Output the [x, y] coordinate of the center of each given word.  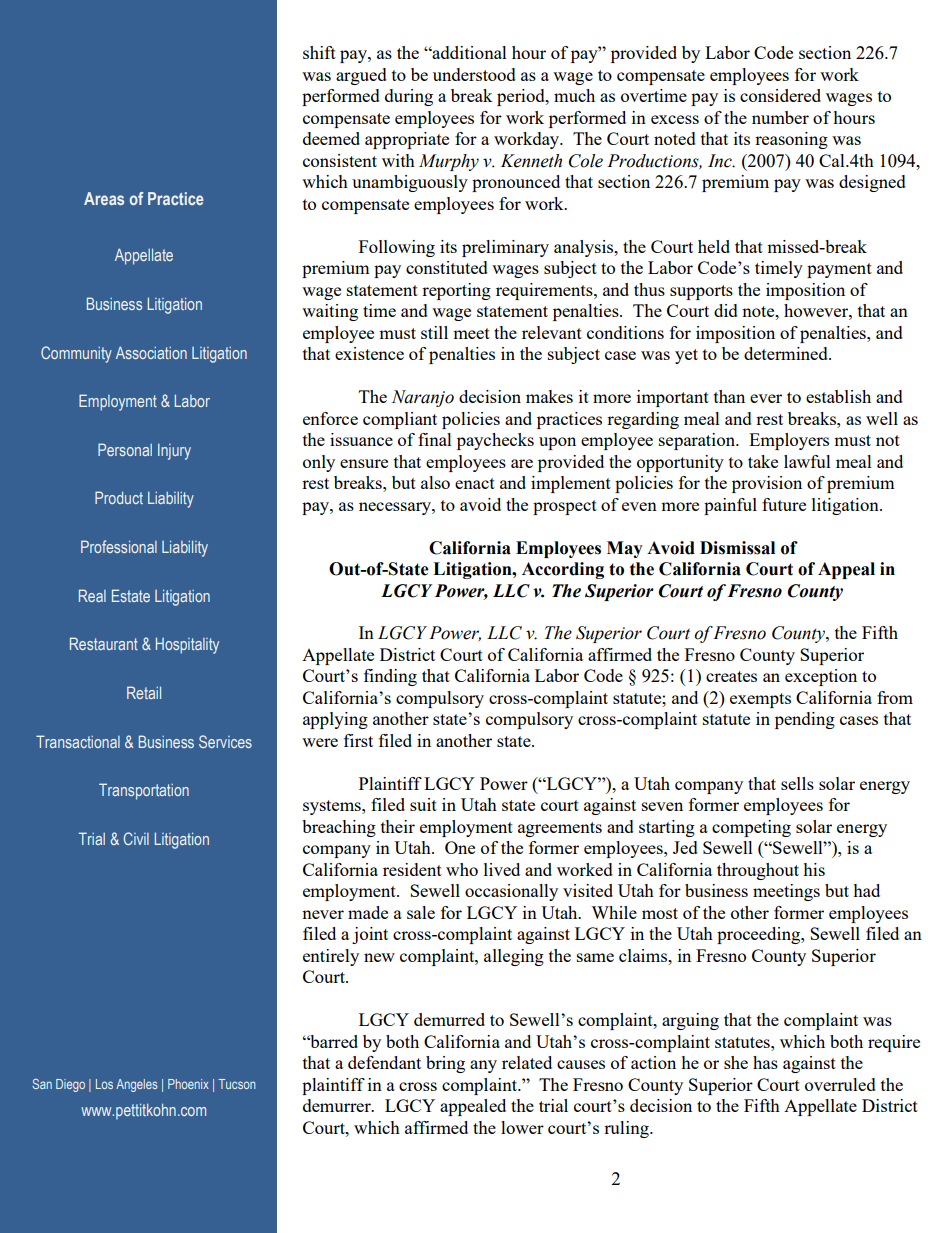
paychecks [495, 441]
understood [474, 74]
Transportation [144, 791]
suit [423, 804]
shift [319, 52]
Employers [789, 441]
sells [797, 783]
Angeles [137, 1085]
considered [780, 95]
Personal [125, 449]
